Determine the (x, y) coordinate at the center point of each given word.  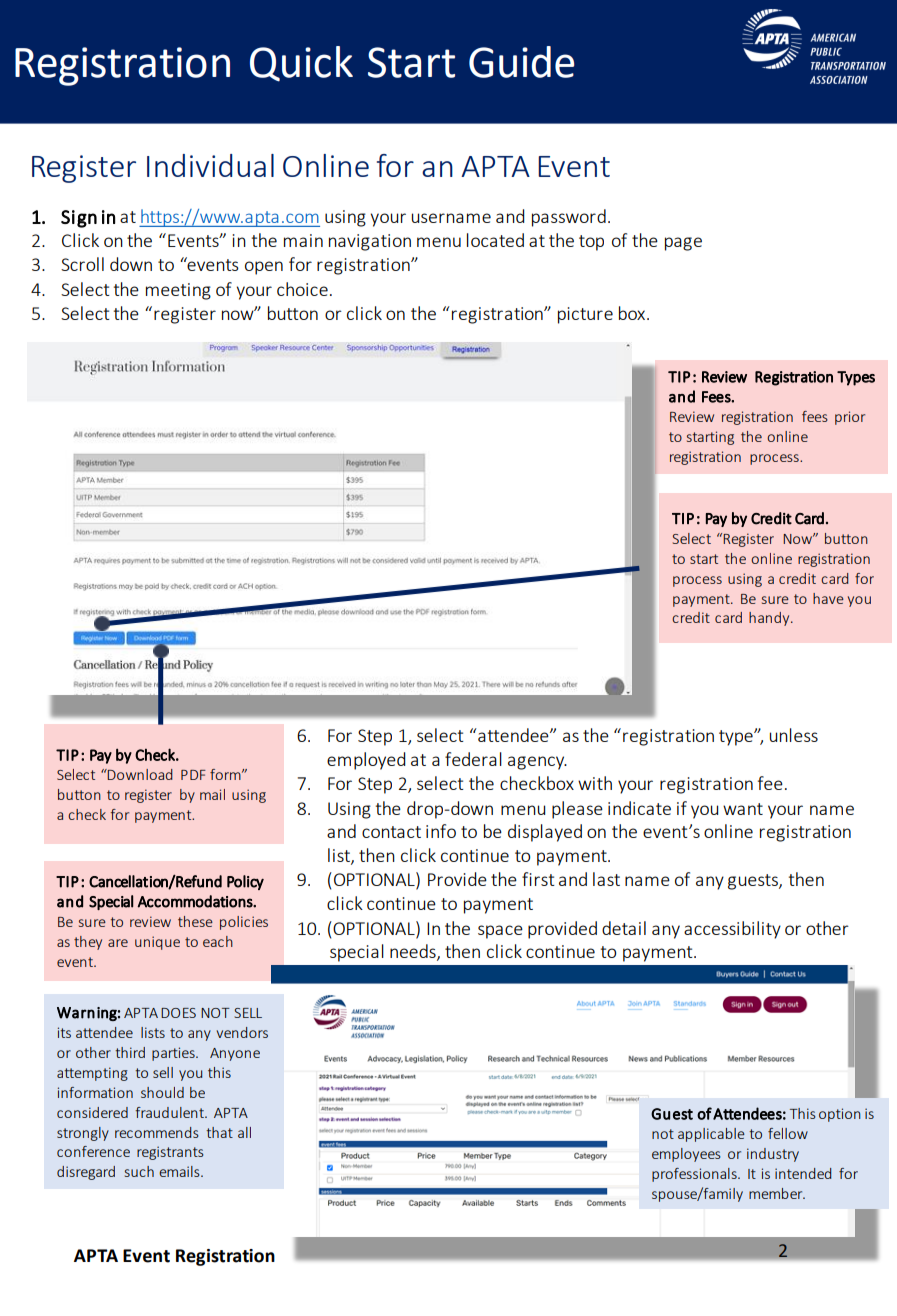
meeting (178, 291)
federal (473, 759)
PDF (193, 775)
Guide (521, 62)
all (244, 1132)
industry (773, 1155)
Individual (210, 165)
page (683, 244)
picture (585, 315)
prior (850, 418)
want (743, 809)
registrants (170, 1153)
